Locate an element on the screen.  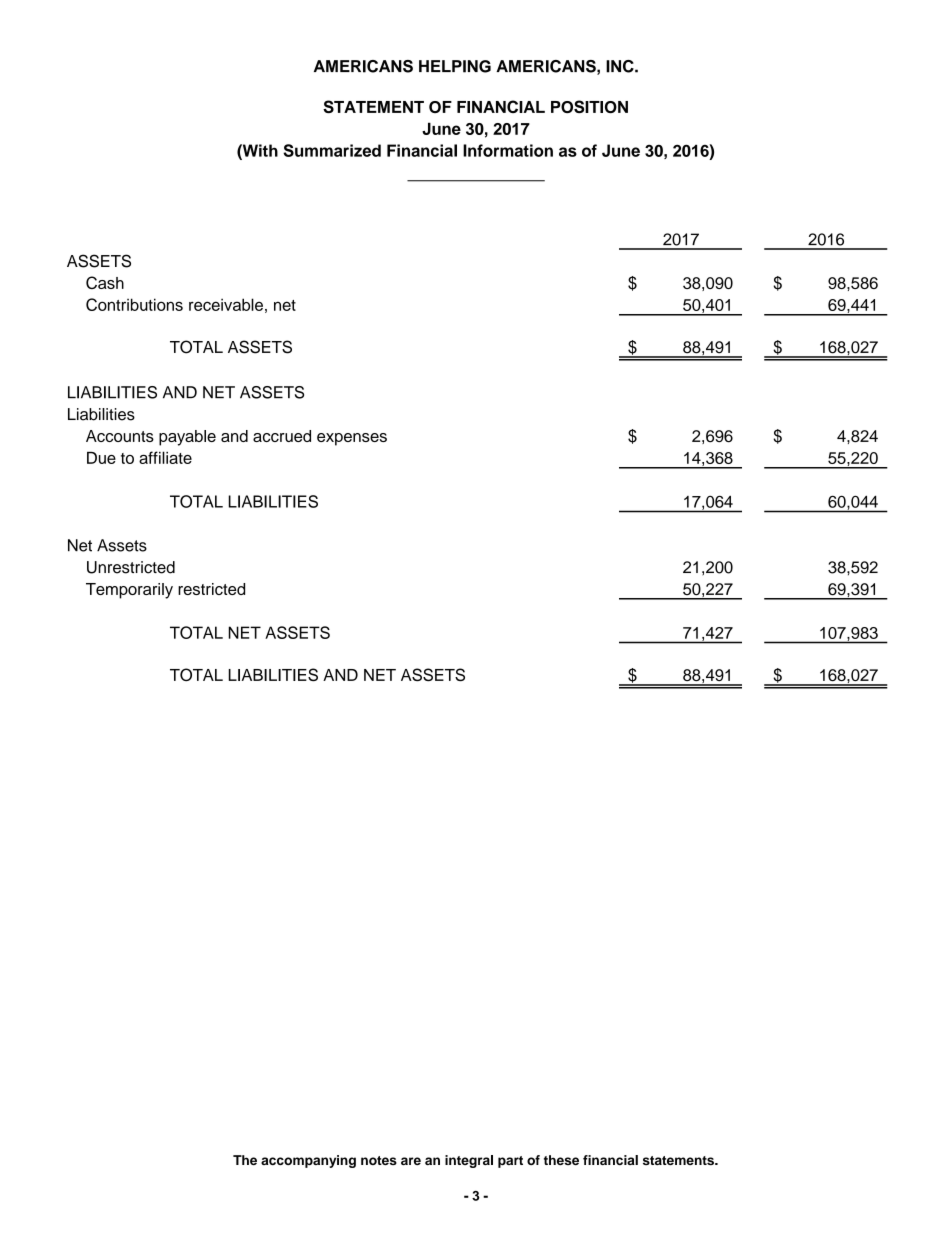
HELPING is located at coordinates (455, 66).
